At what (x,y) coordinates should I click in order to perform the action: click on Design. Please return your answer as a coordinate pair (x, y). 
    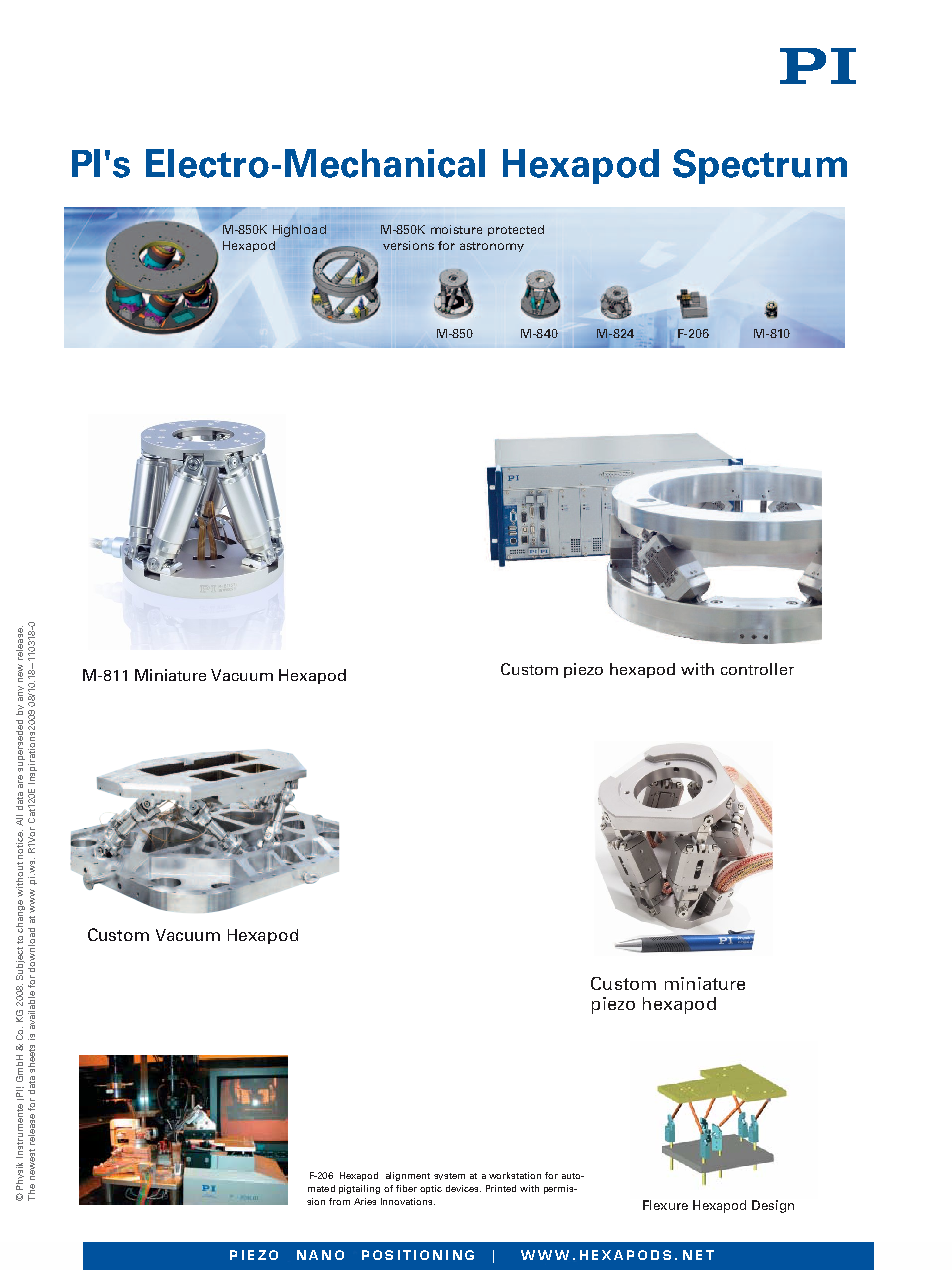
    Looking at the image, I should click on (773, 1206).
